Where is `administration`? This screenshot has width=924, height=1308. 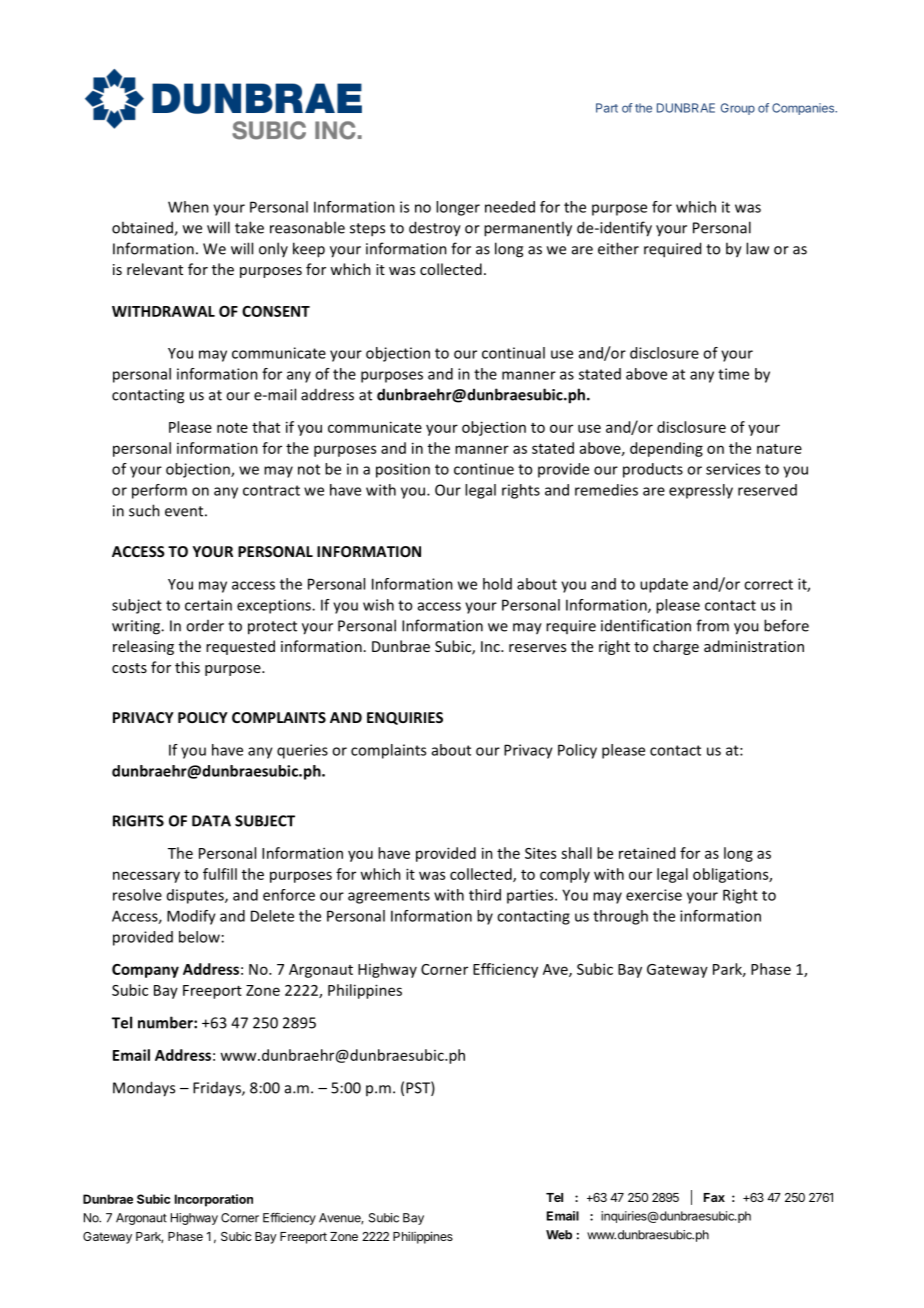
administration is located at coordinates (754, 646).
